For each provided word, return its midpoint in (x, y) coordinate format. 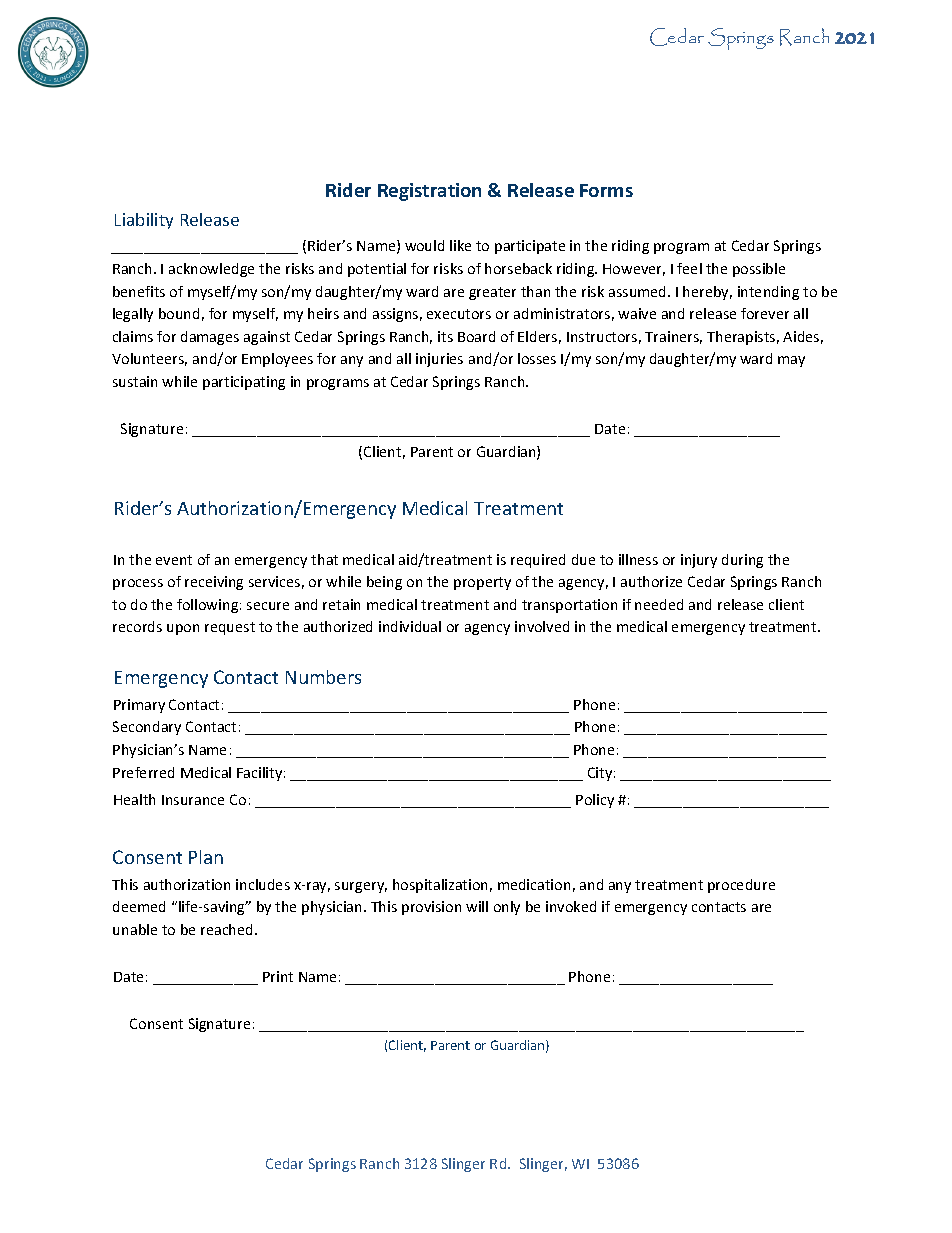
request (230, 628)
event (174, 560)
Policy (595, 801)
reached (228, 929)
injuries (439, 360)
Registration (429, 192)
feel (689, 268)
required (538, 561)
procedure (741, 886)
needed (659, 604)
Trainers (673, 337)
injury (699, 561)
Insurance (193, 800)
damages (210, 338)
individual (410, 626)
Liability (144, 221)
